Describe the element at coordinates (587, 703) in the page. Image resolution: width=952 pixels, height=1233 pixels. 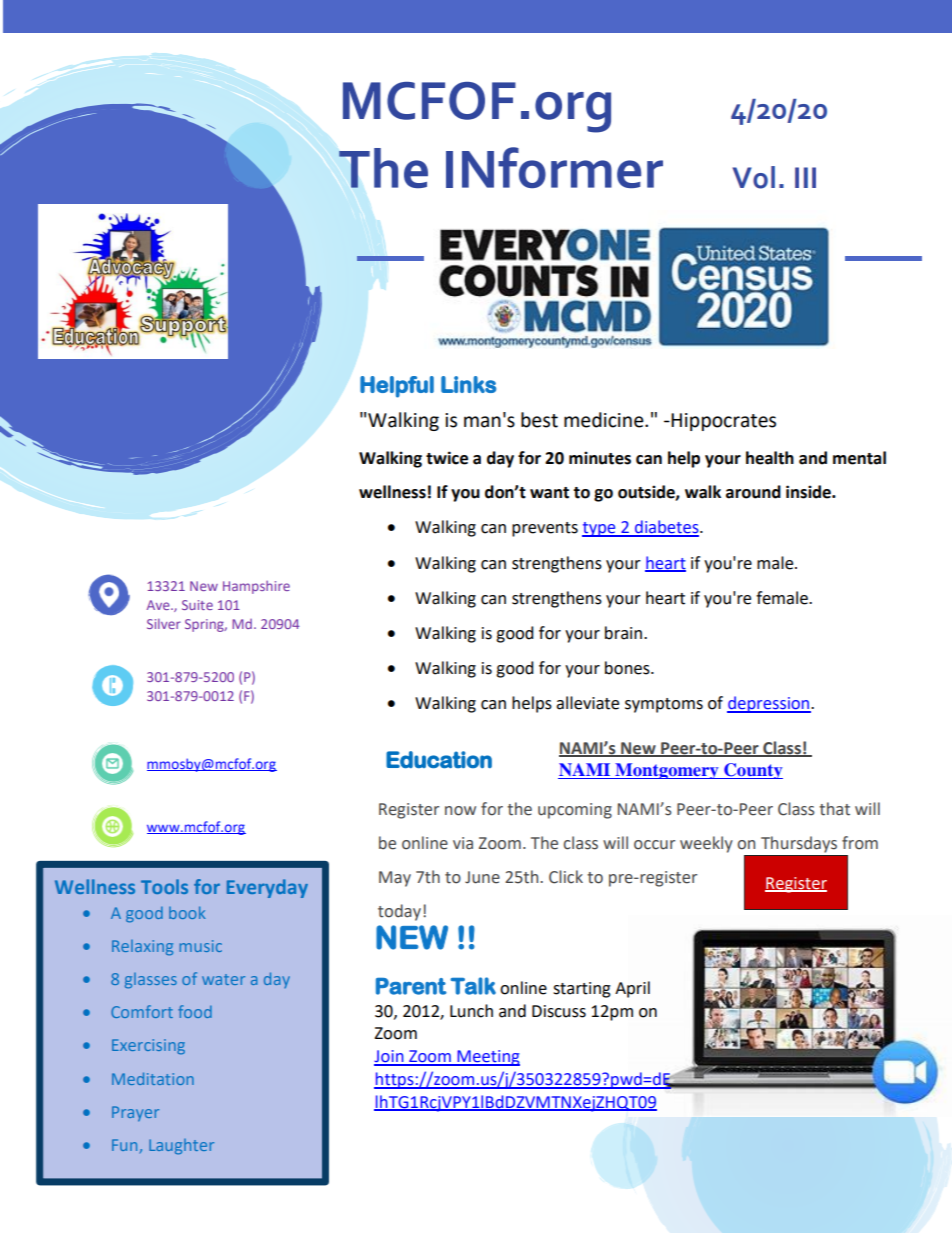
I see `alleviate` at that location.
